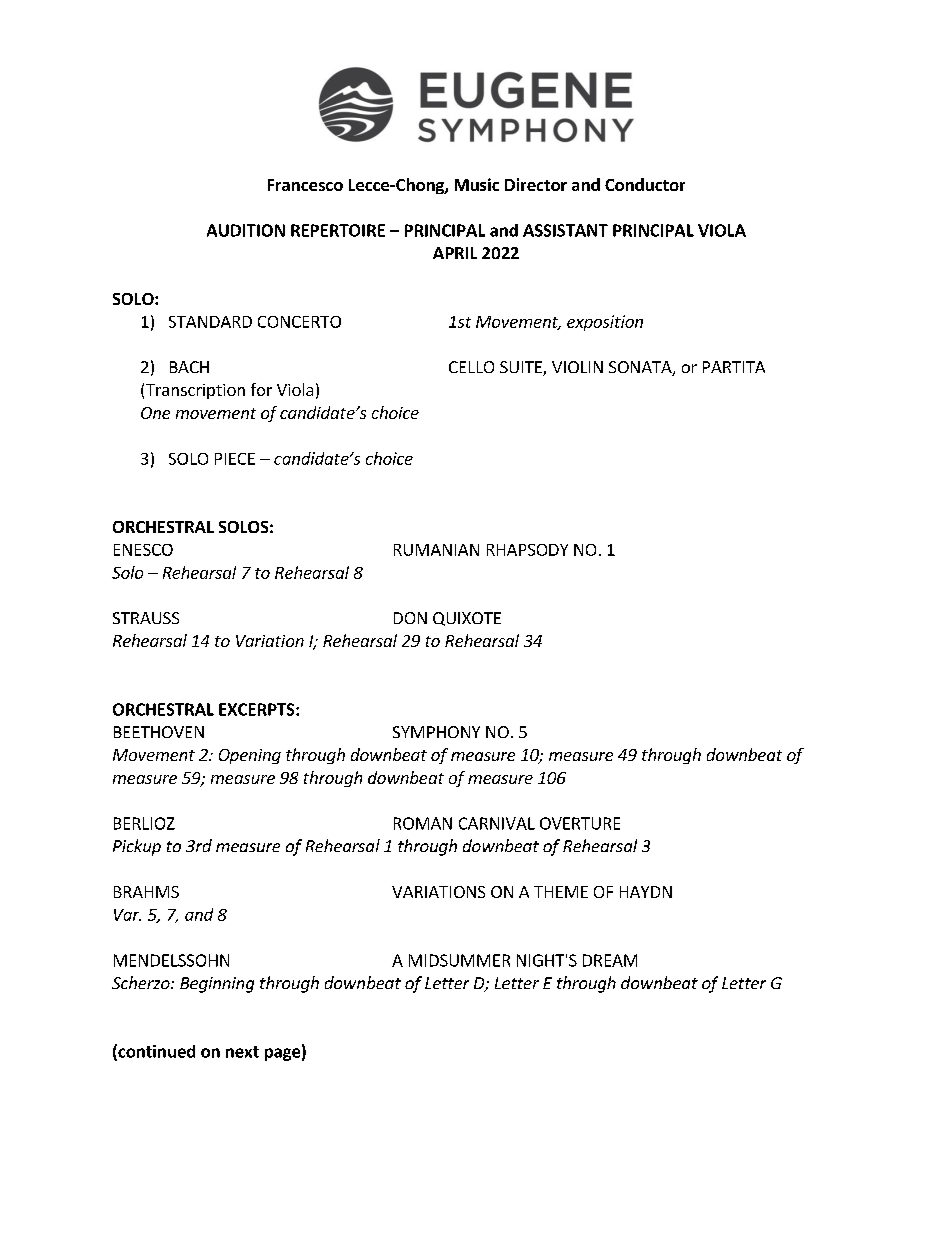 The image size is (952, 1233). I want to click on DON, so click(410, 618).
